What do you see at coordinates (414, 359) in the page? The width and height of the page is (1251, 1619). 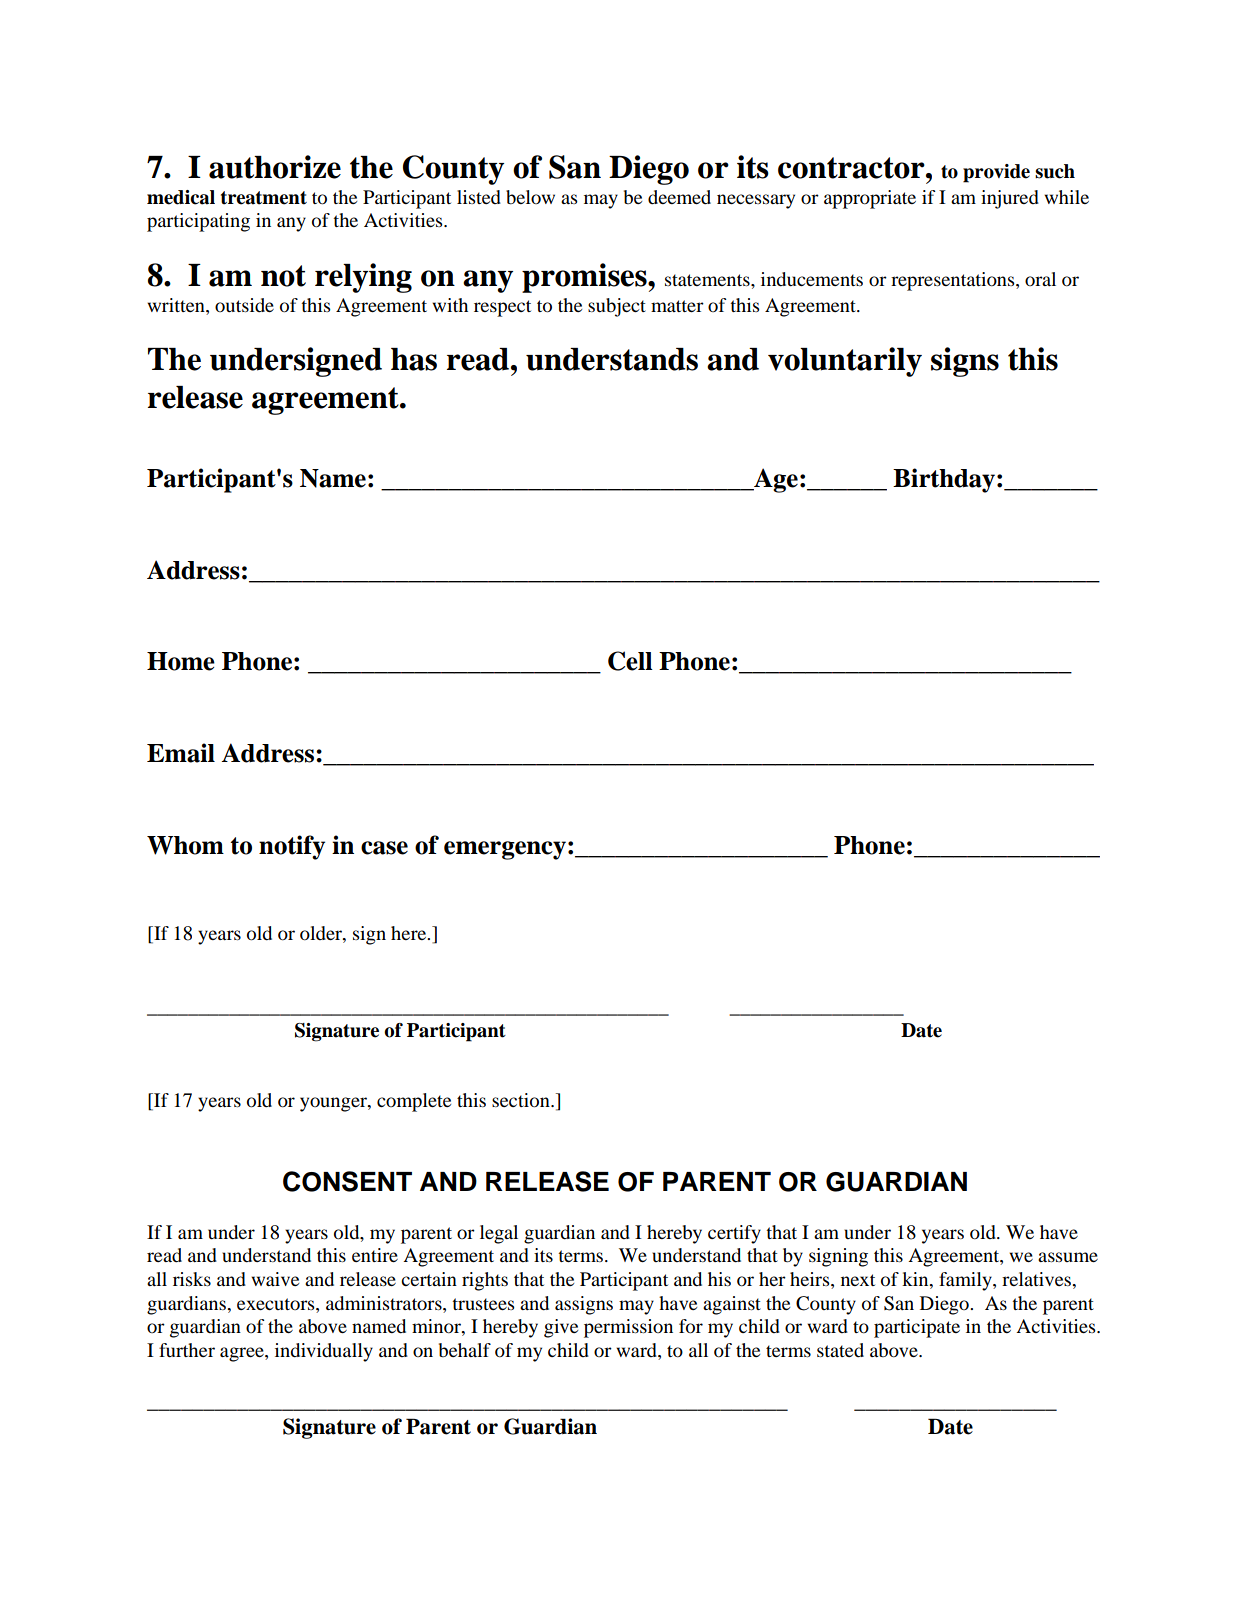 I see `has` at bounding box center [414, 359].
